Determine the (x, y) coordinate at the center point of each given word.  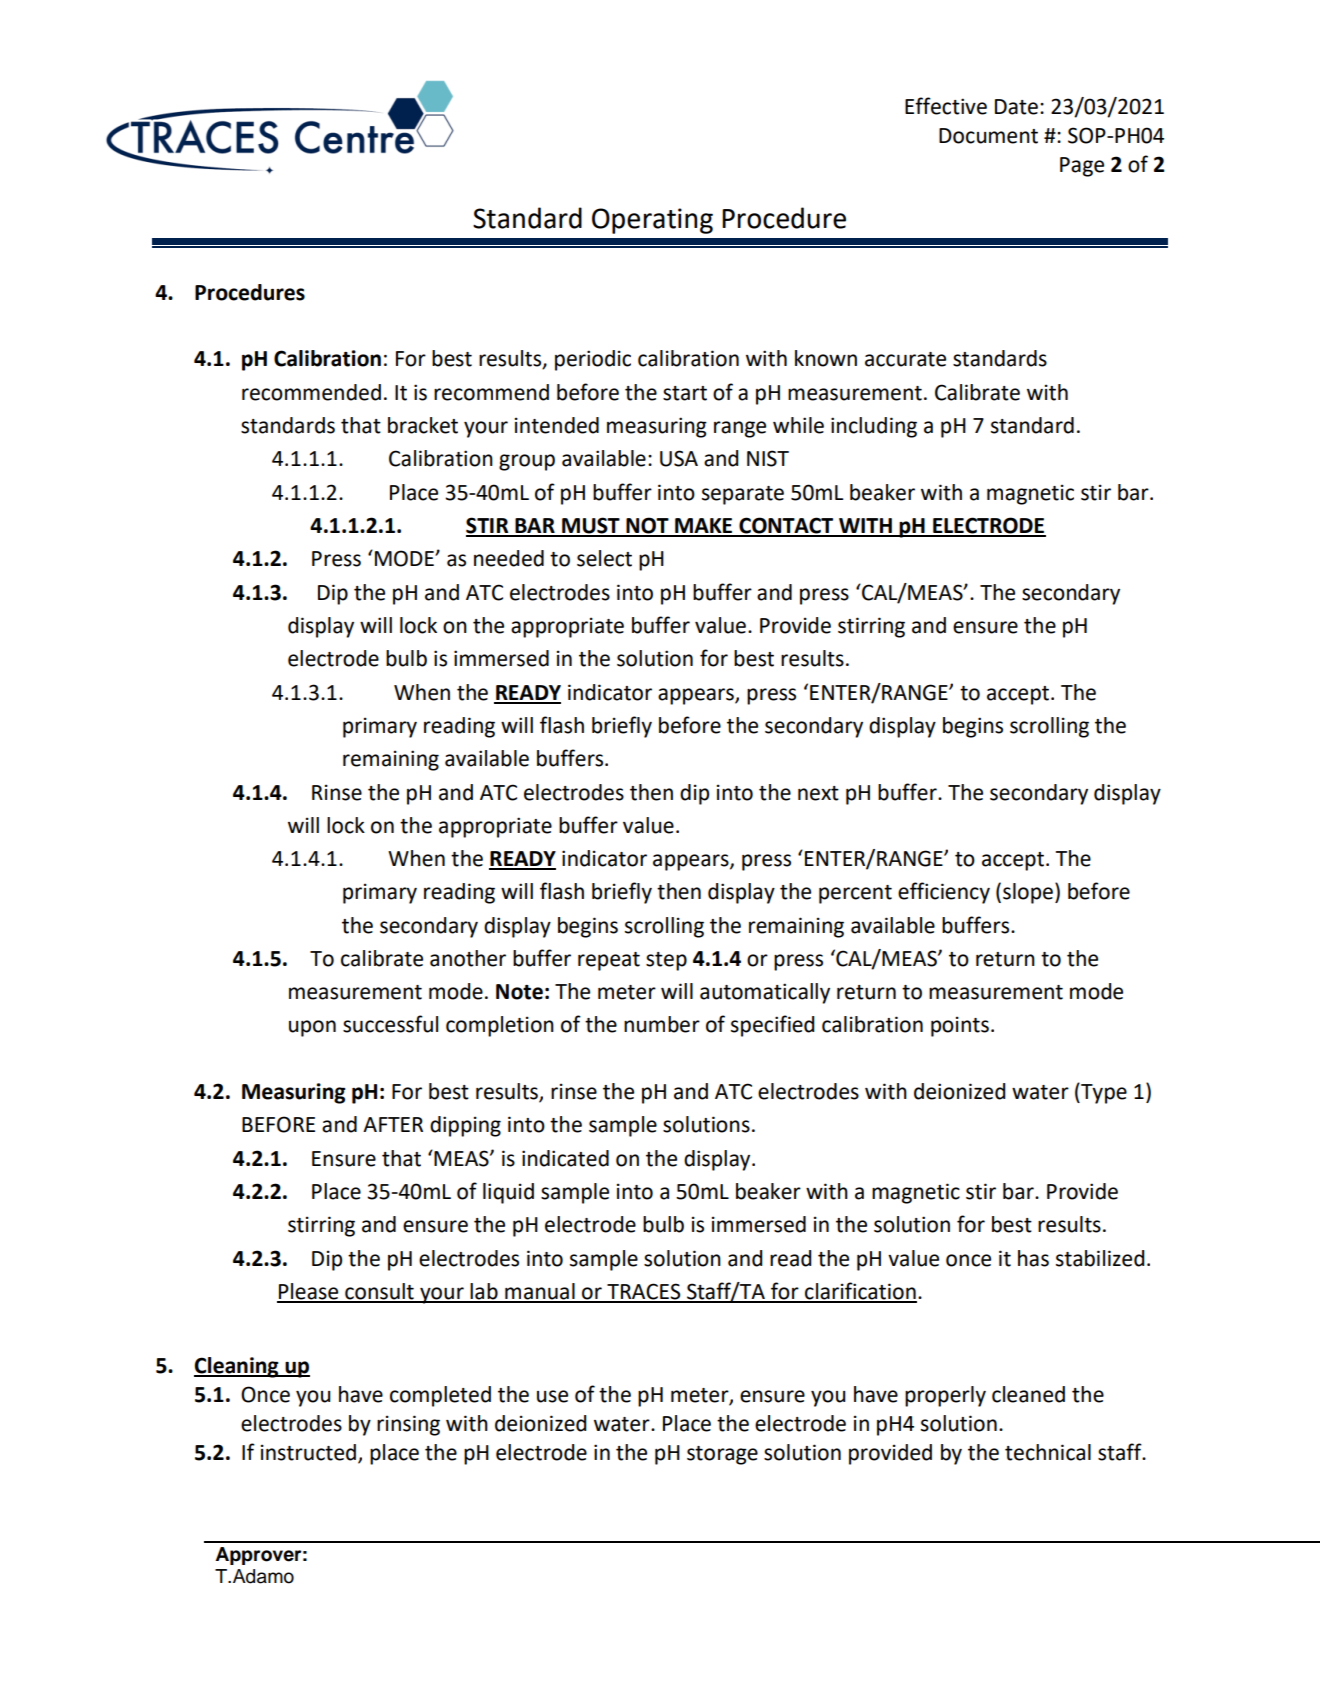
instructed (308, 1452)
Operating (652, 221)
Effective (946, 106)
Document (988, 136)
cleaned (1028, 1394)
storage (722, 1455)
